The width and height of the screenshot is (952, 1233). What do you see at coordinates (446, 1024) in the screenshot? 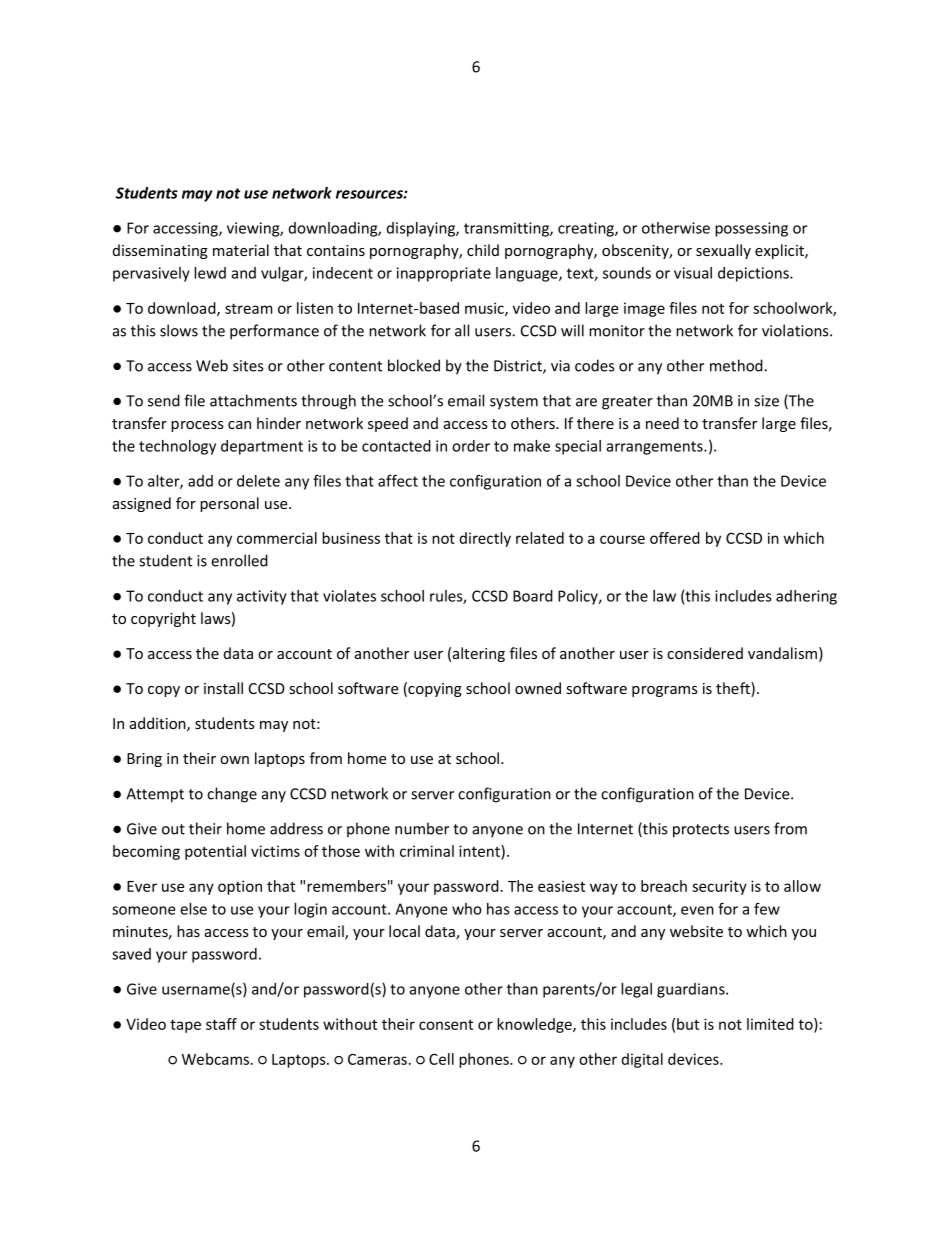
I see `consent` at bounding box center [446, 1024].
